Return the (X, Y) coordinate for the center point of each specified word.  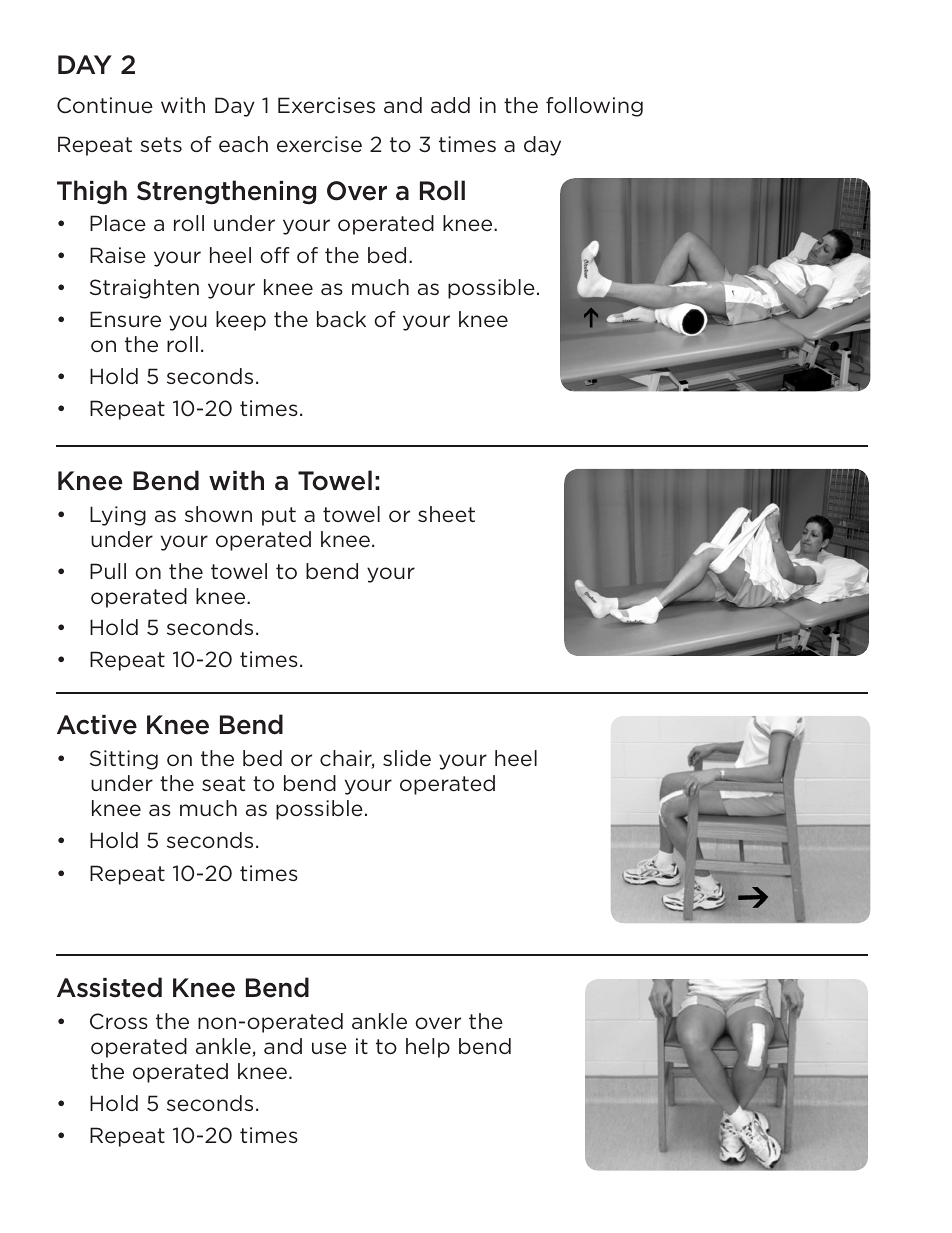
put (279, 516)
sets (161, 145)
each (243, 144)
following (594, 107)
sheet (446, 514)
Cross (119, 1021)
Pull (108, 571)
